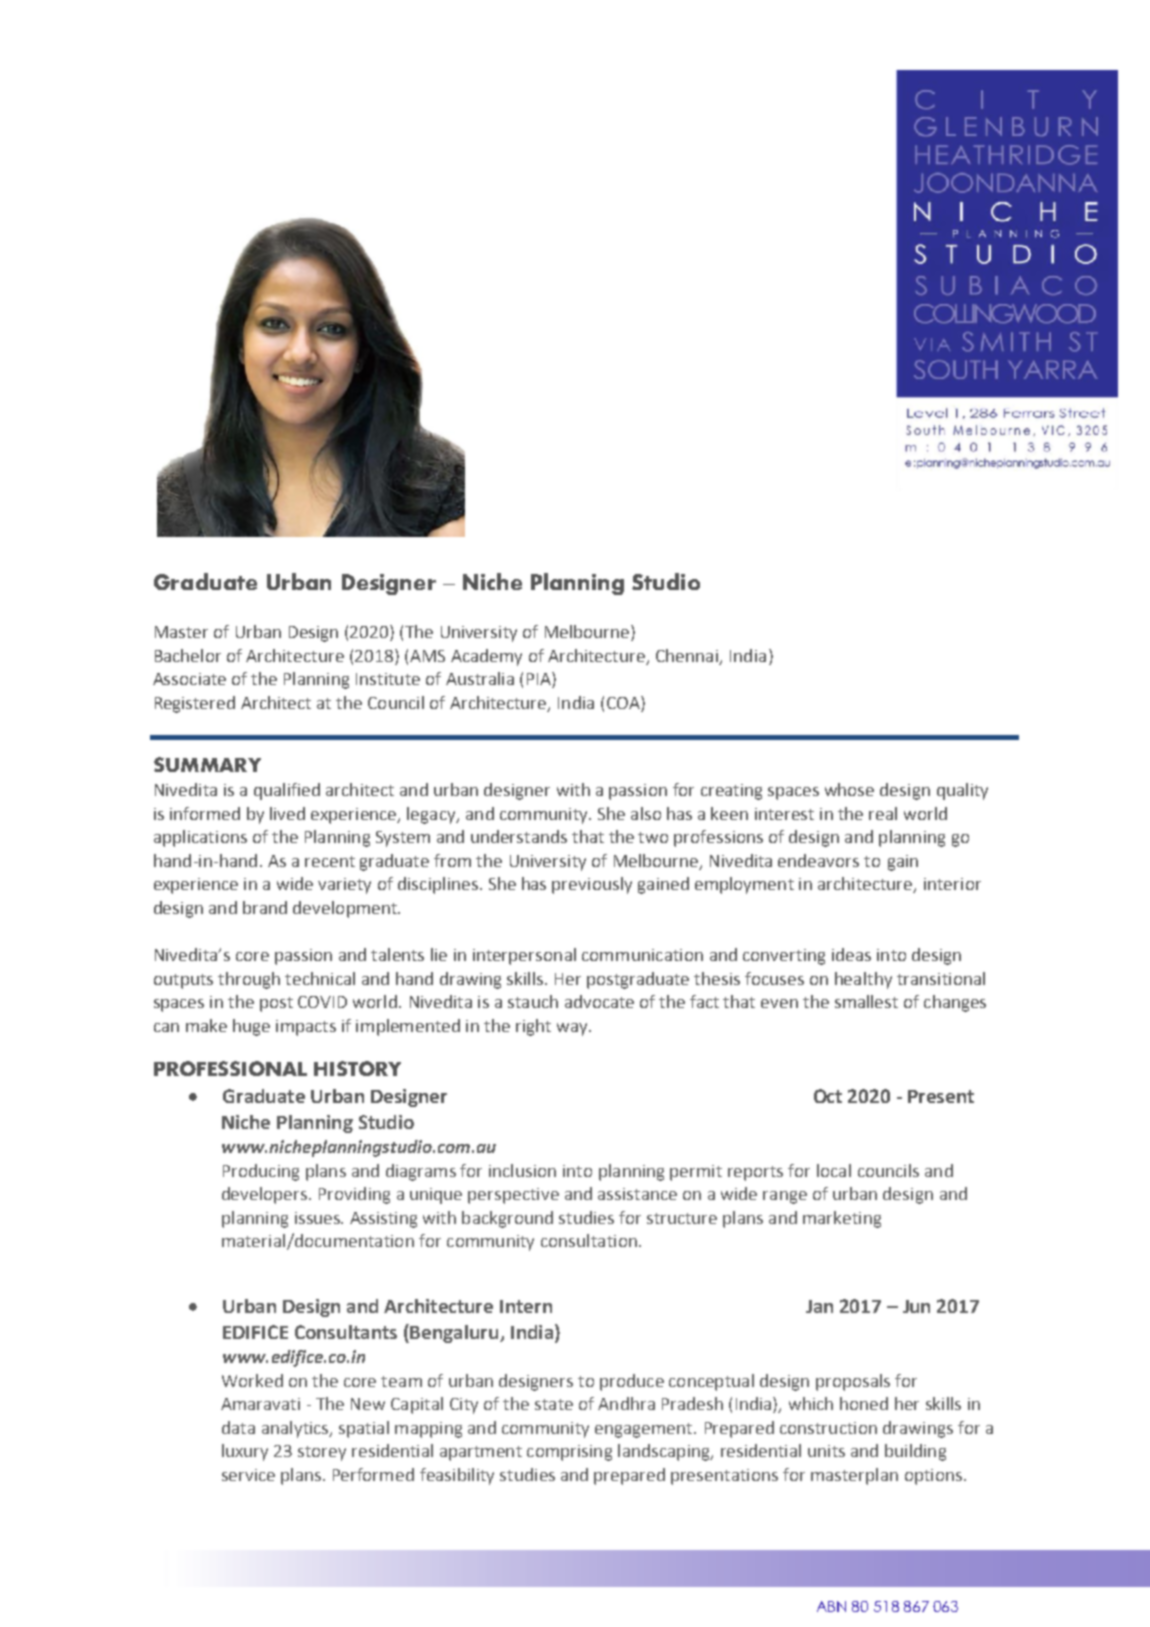 The image size is (1150, 1627). I want to click on smallest, so click(866, 1001).
